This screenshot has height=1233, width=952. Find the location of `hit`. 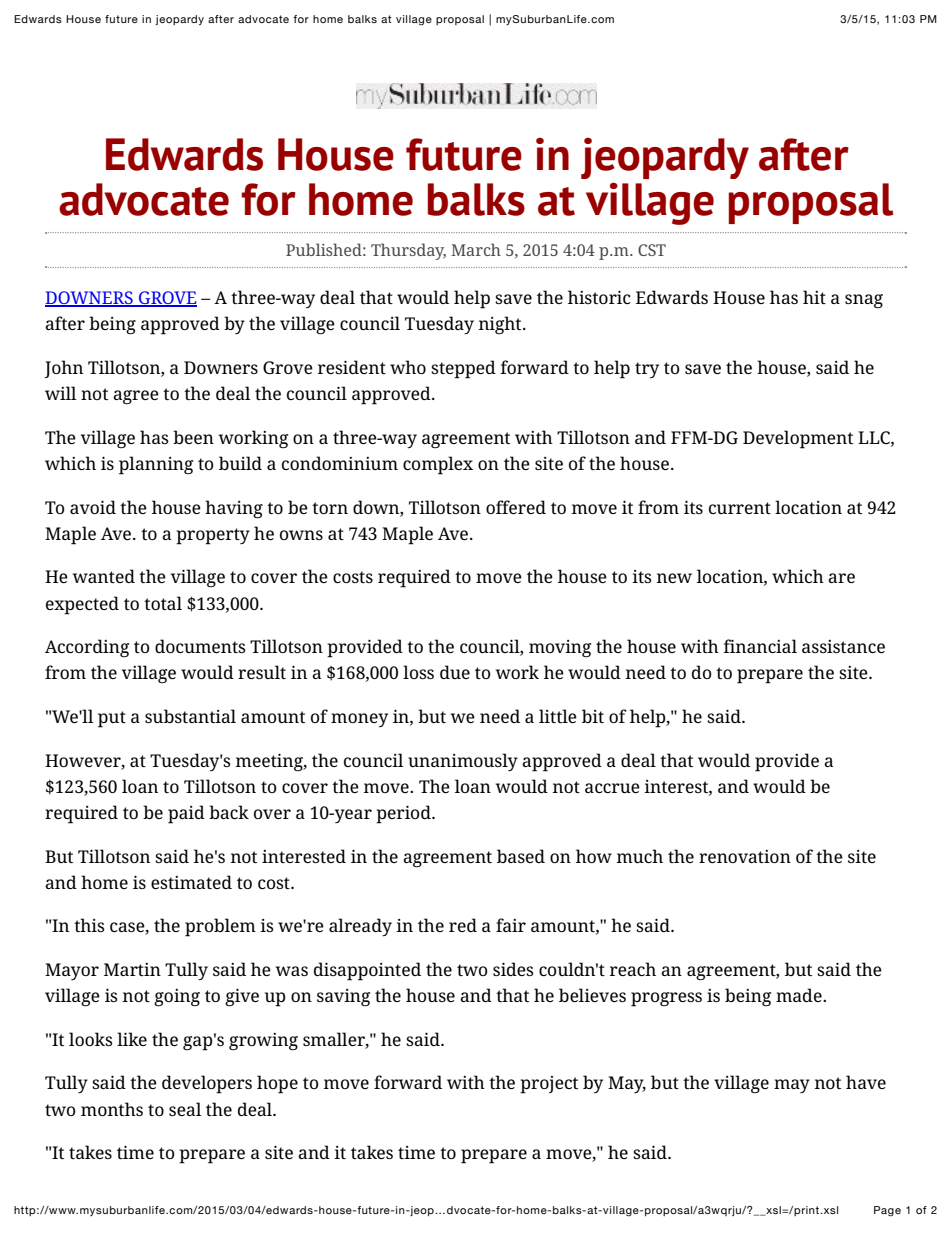

hit is located at coordinates (814, 297).
